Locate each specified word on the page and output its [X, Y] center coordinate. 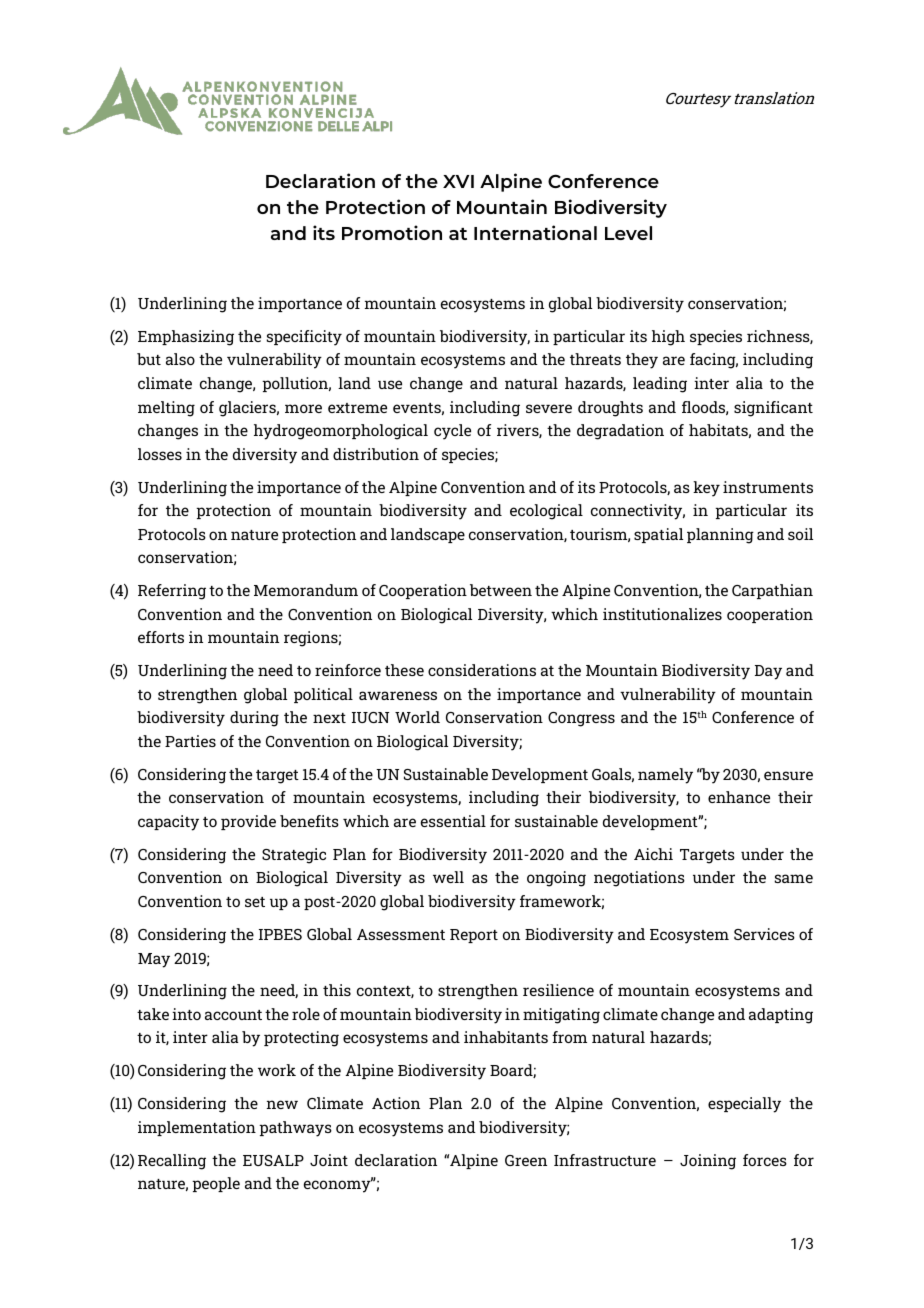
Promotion [392, 232]
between [501, 590]
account [233, 1015]
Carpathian [772, 591]
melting [166, 409]
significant [773, 409]
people [216, 1184]
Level [628, 233]
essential [453, 821]
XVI [458, 181]
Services [764, 934]
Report [474, 936]
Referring [172, 592]
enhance [739, 797]
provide [248, 822]
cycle [452, 432]
